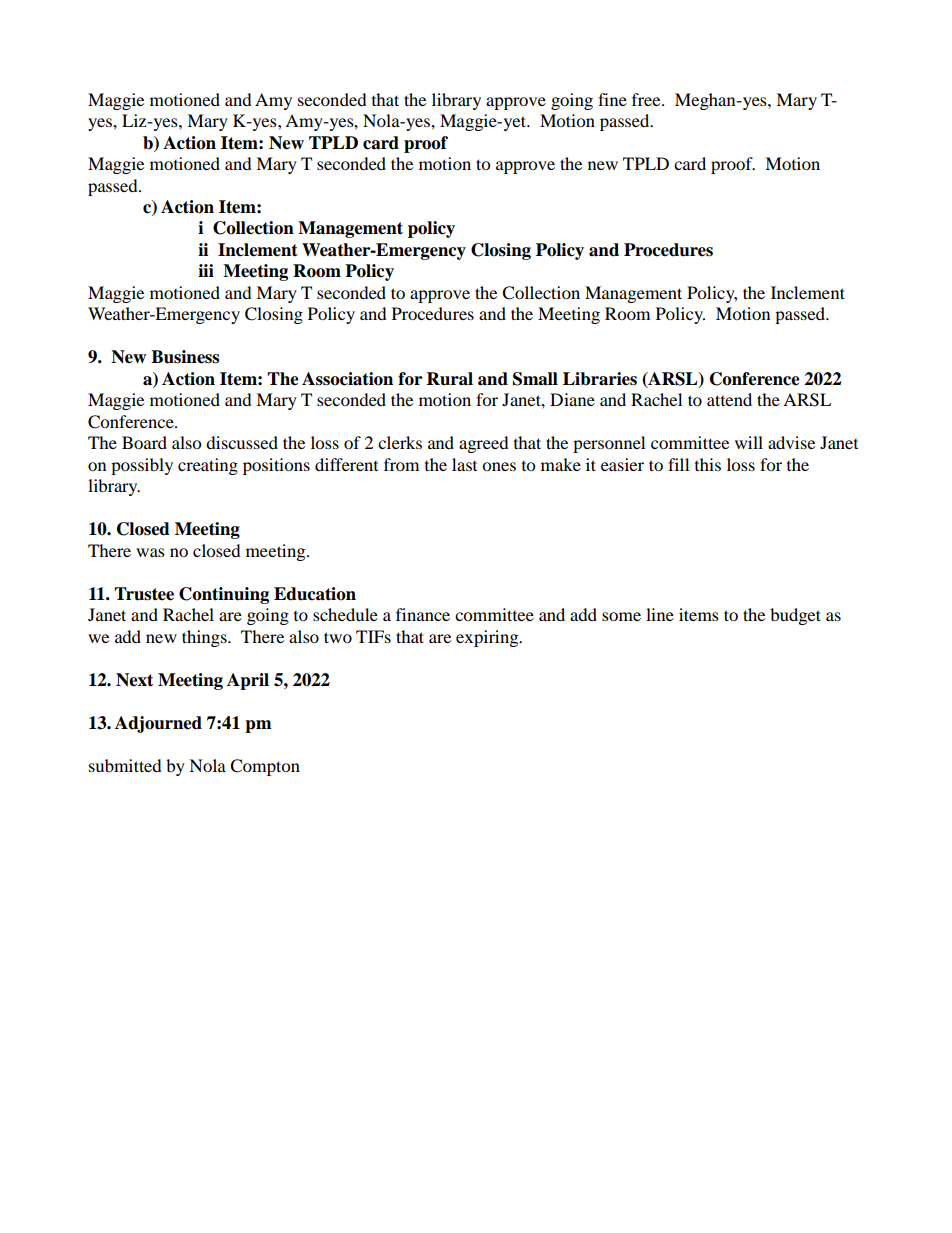  I want to click on free, so click(647, 99).
